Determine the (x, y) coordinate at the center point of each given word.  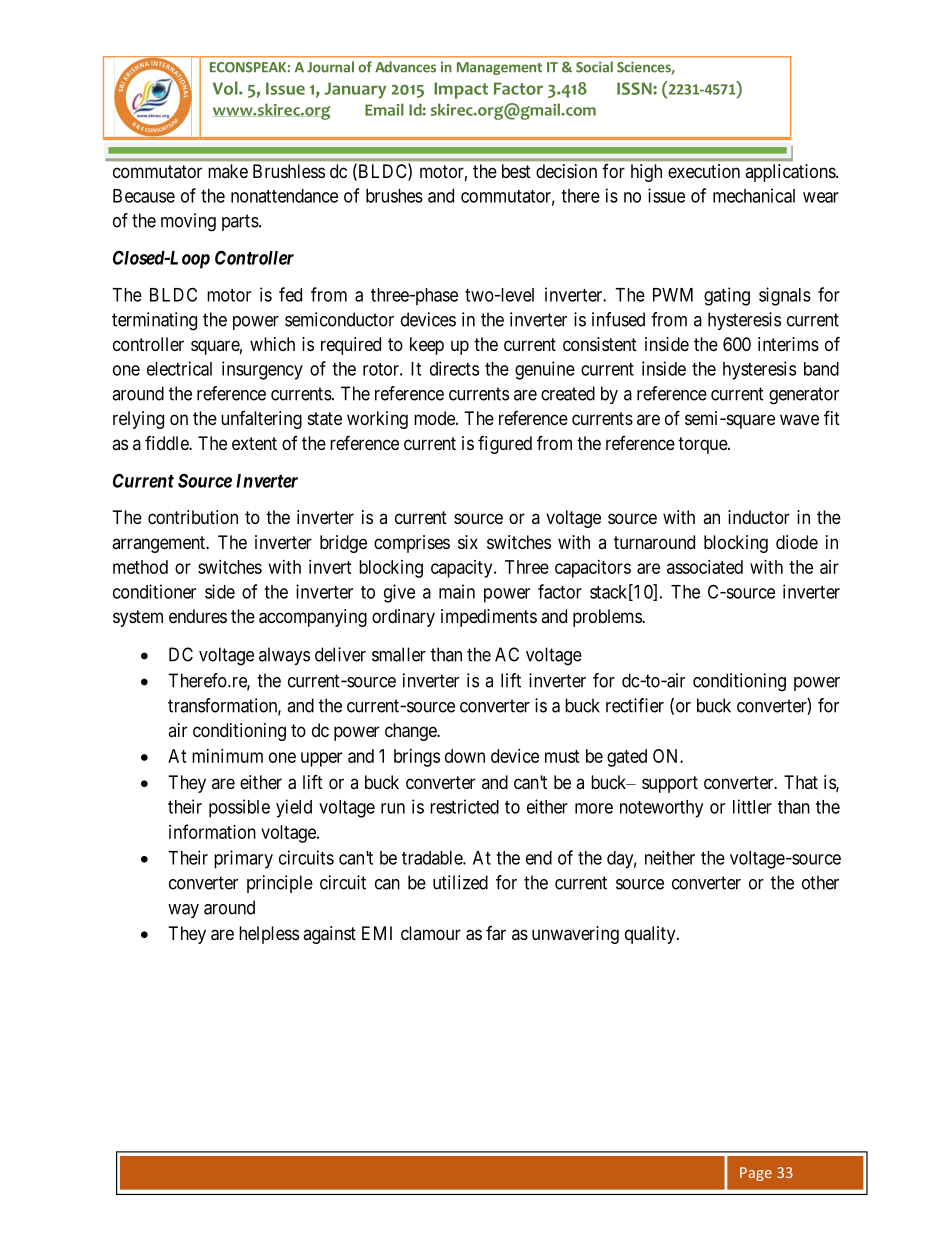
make (228, 171)
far (496, 933)
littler (752, 806)
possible (239, 808)
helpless (269, 935)
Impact (461, 90)
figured (505, 445)
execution (704, 171)
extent (254, 443)
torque (703, 445)
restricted (464, 806)
